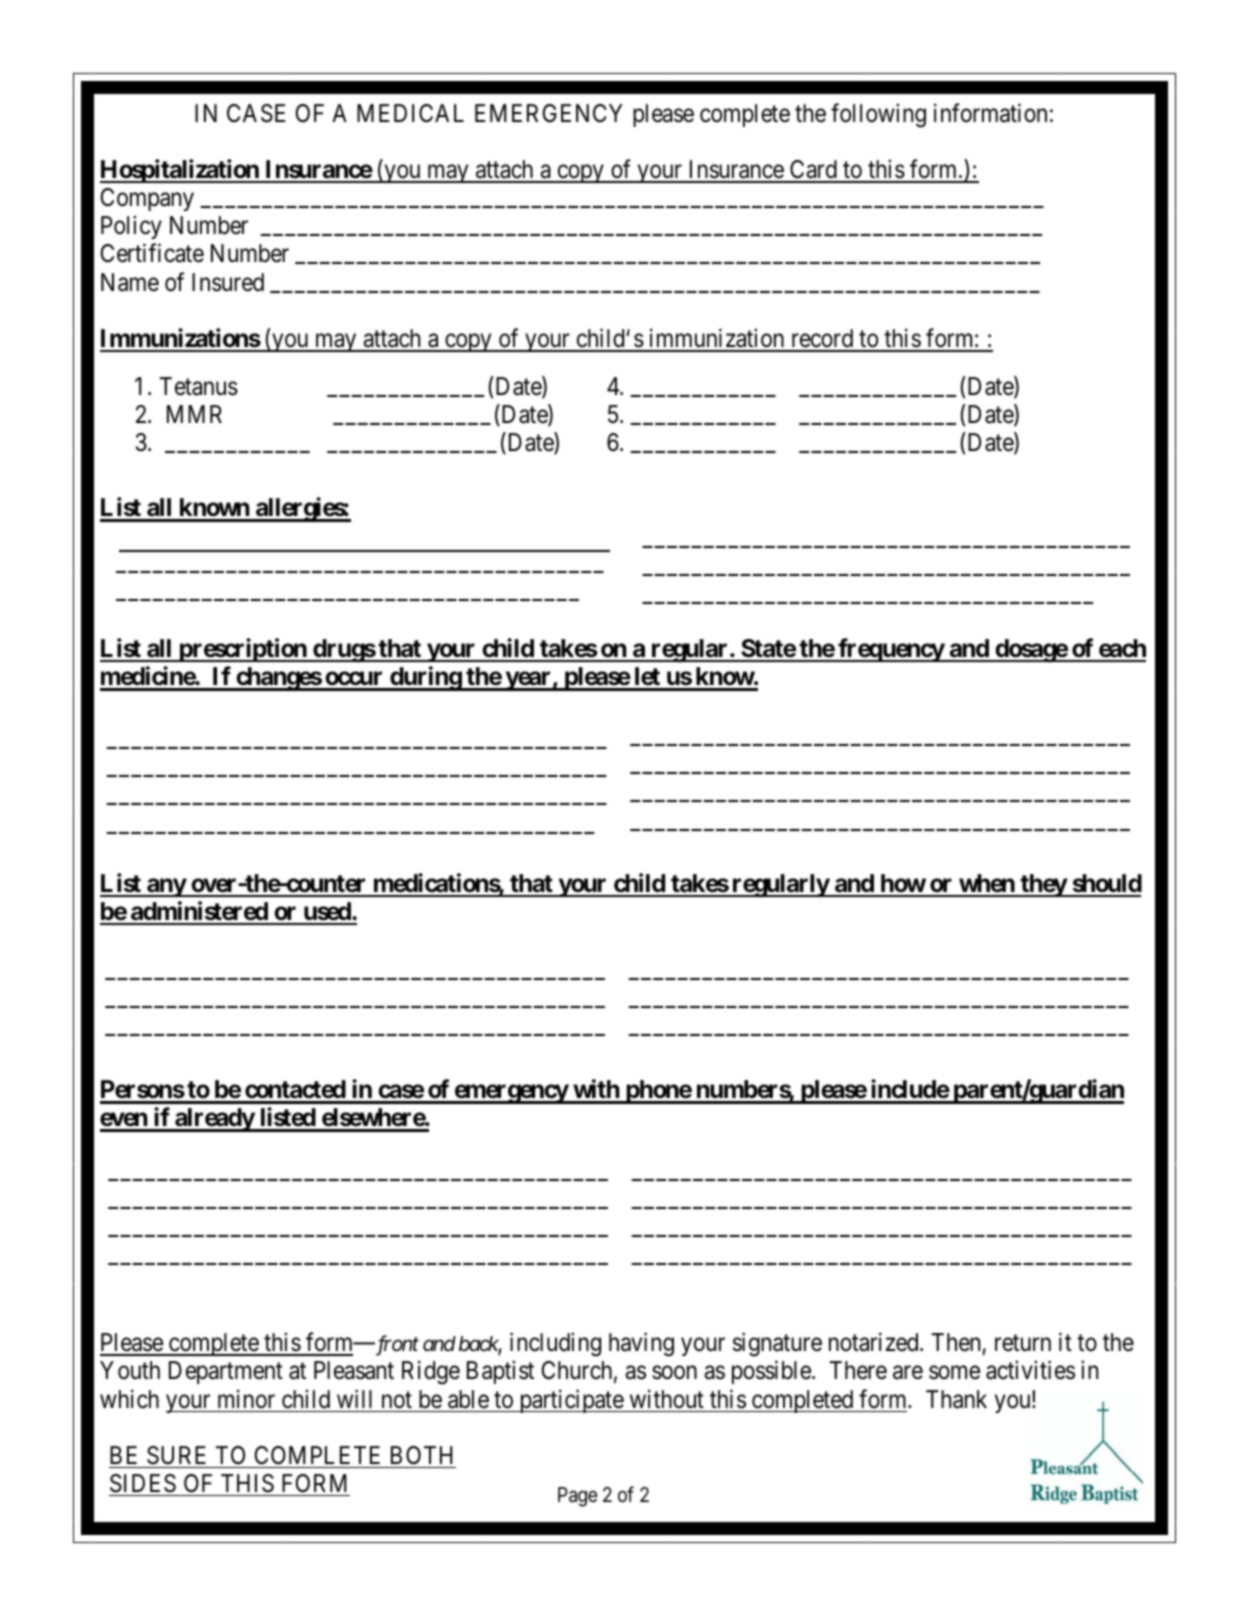 The width and height of the page is (1249, 1616). Describe the element at coordinates (194, 414) in the page. I see `MMR` at that location.
